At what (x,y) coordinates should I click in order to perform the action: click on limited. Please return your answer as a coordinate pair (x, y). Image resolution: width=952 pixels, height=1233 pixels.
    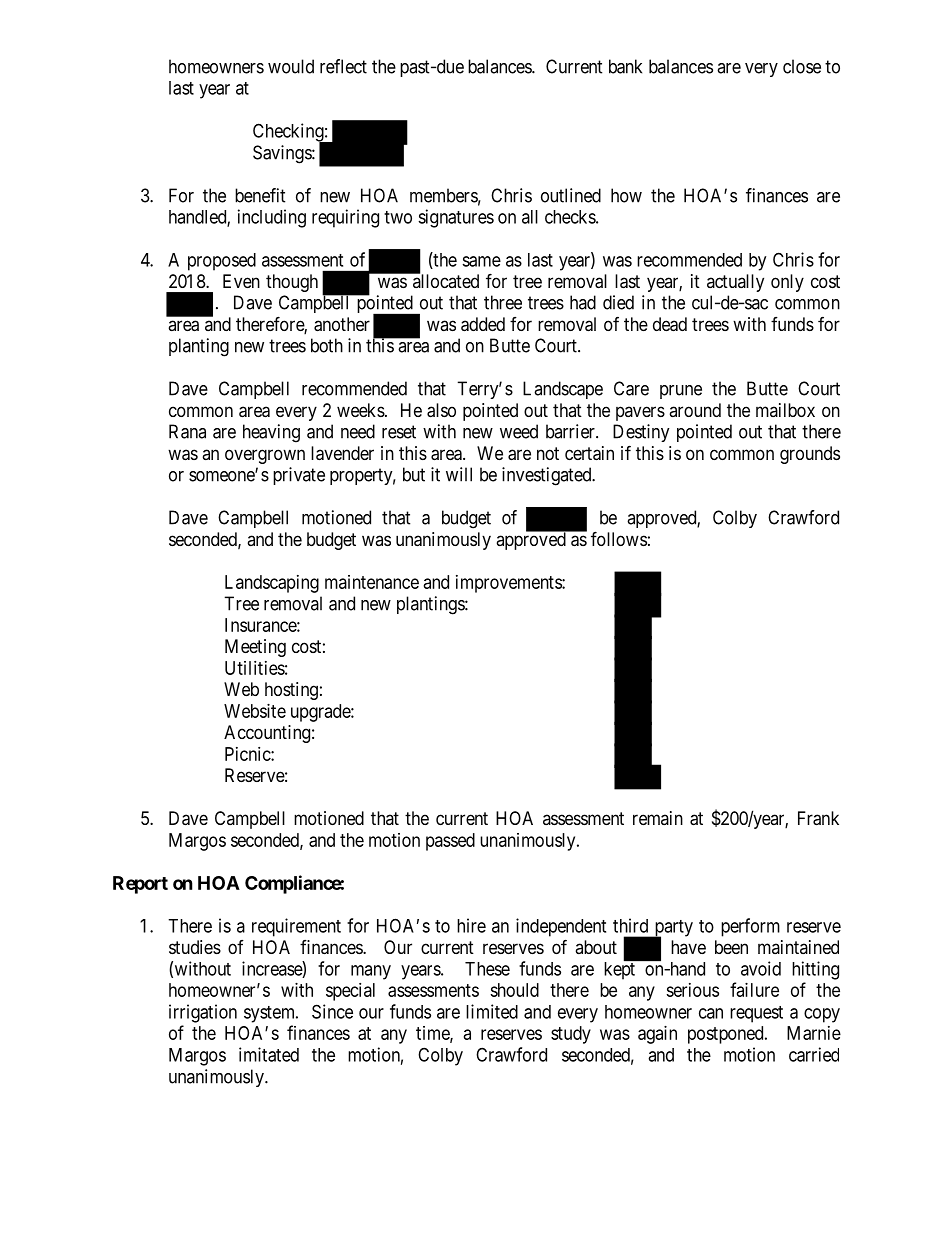
    Looking at the image, I should click on (492, 1011).
